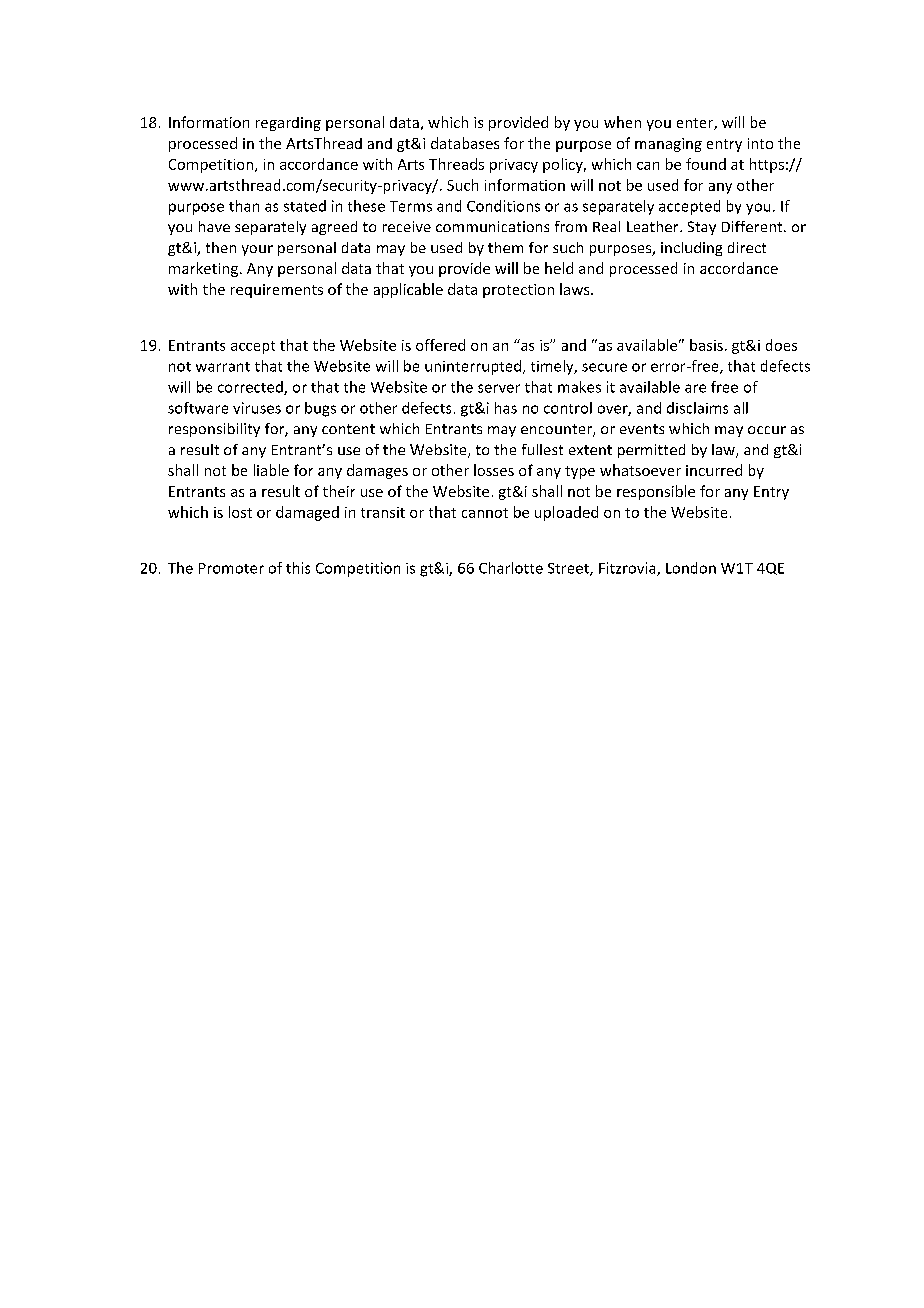 Image resolution: width=924 pixels, height=1308 pixels. What do you see at coordinates (271, 470) in the screenshot?
I see `liable` at bounding box center [271, 470].
